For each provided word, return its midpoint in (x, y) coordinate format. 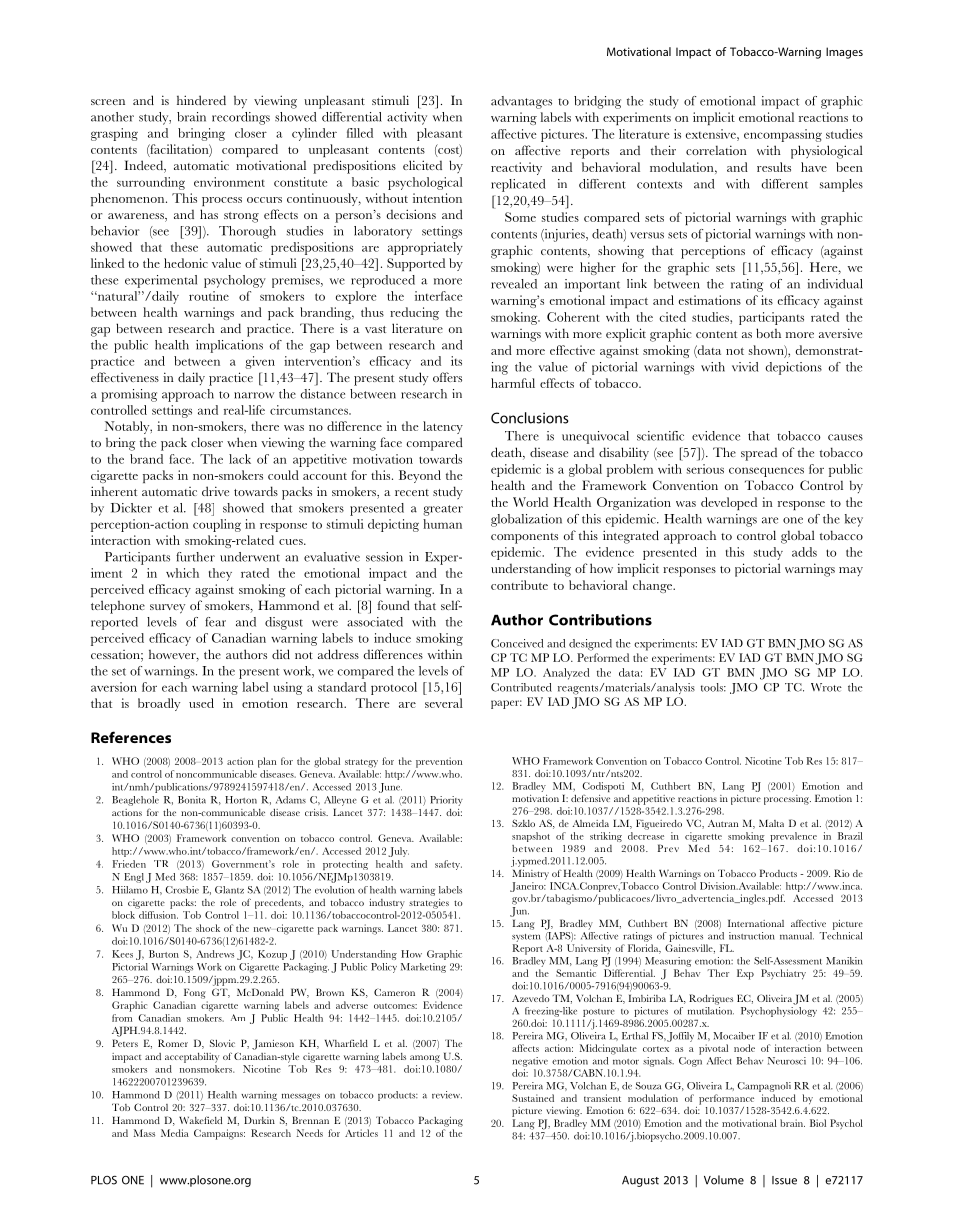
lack (240, 459)
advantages (521, 102)
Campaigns (219, 1134)
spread (759, 454)
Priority (446, 801)
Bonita (192, 800)
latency (443, 427)
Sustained (533, 1098)
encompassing (783, 135)
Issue (784, 1180)
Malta (771, 823)
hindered (201, 100)
